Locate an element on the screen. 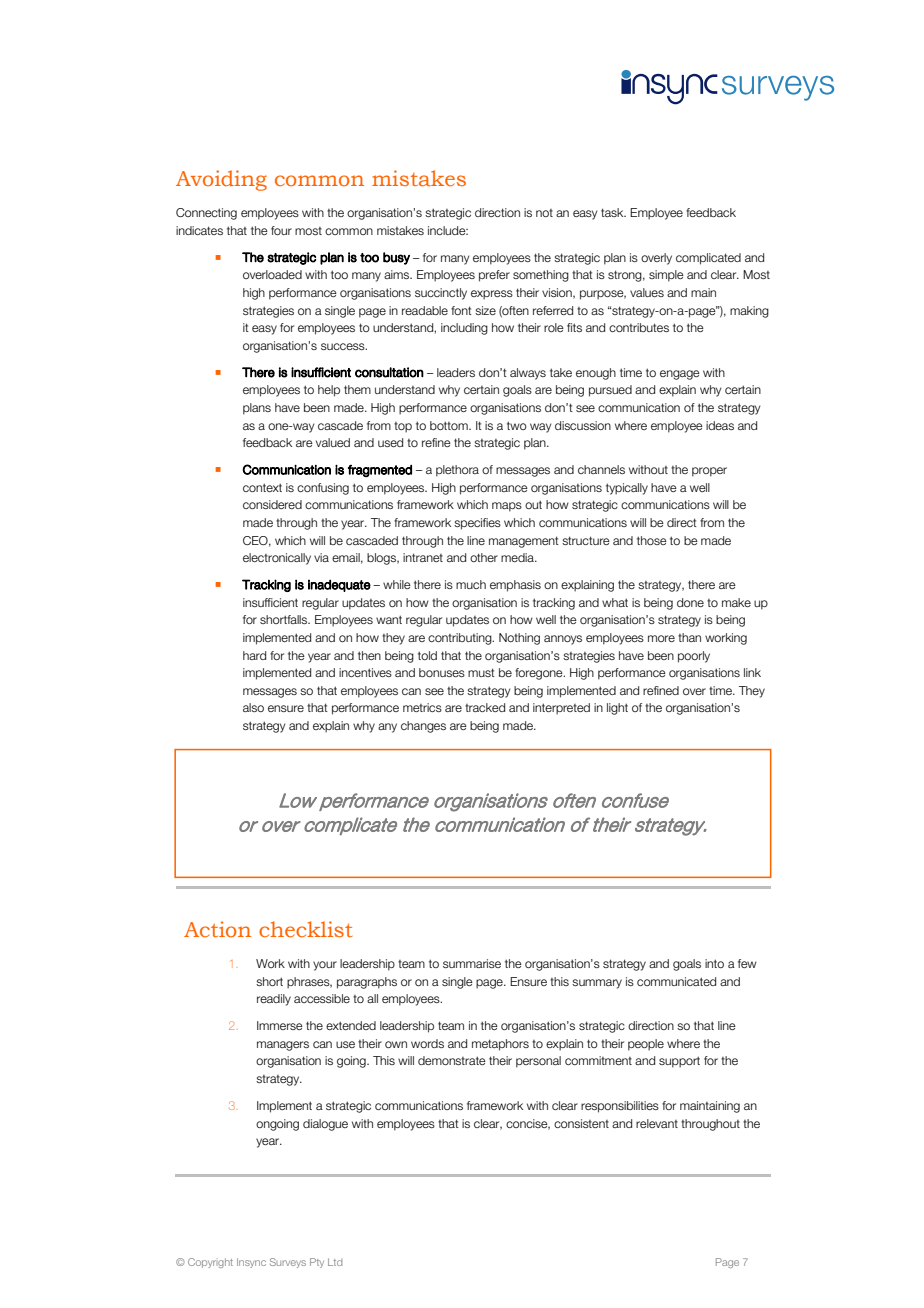 This screenshot has width=924, height=1308. Surveys is located at coordinates (288, 1263).
